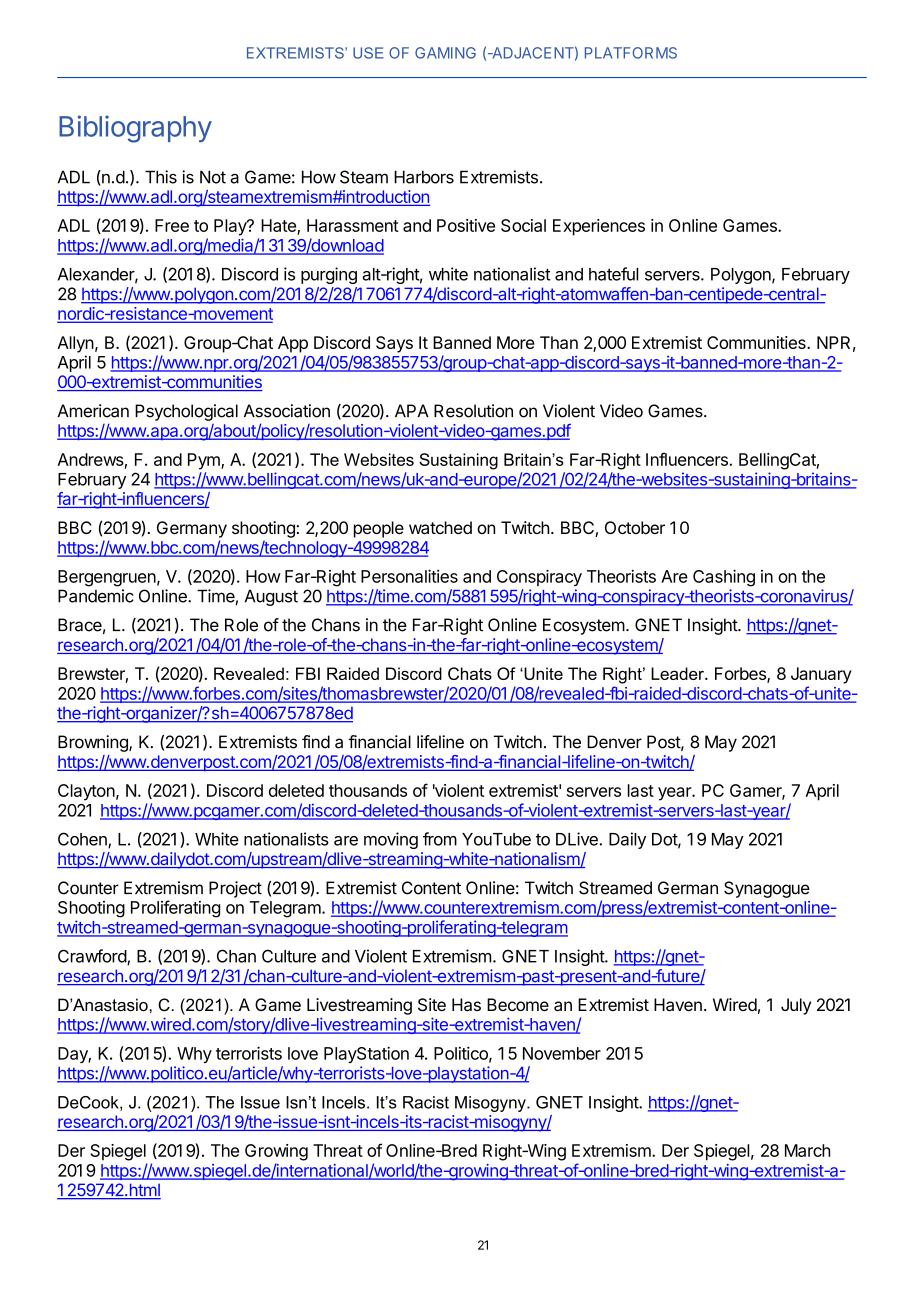 The width and height of the page is (924, 1308). Describe the element at coordinates (440, 839) in the page. I see `from` at that location.
